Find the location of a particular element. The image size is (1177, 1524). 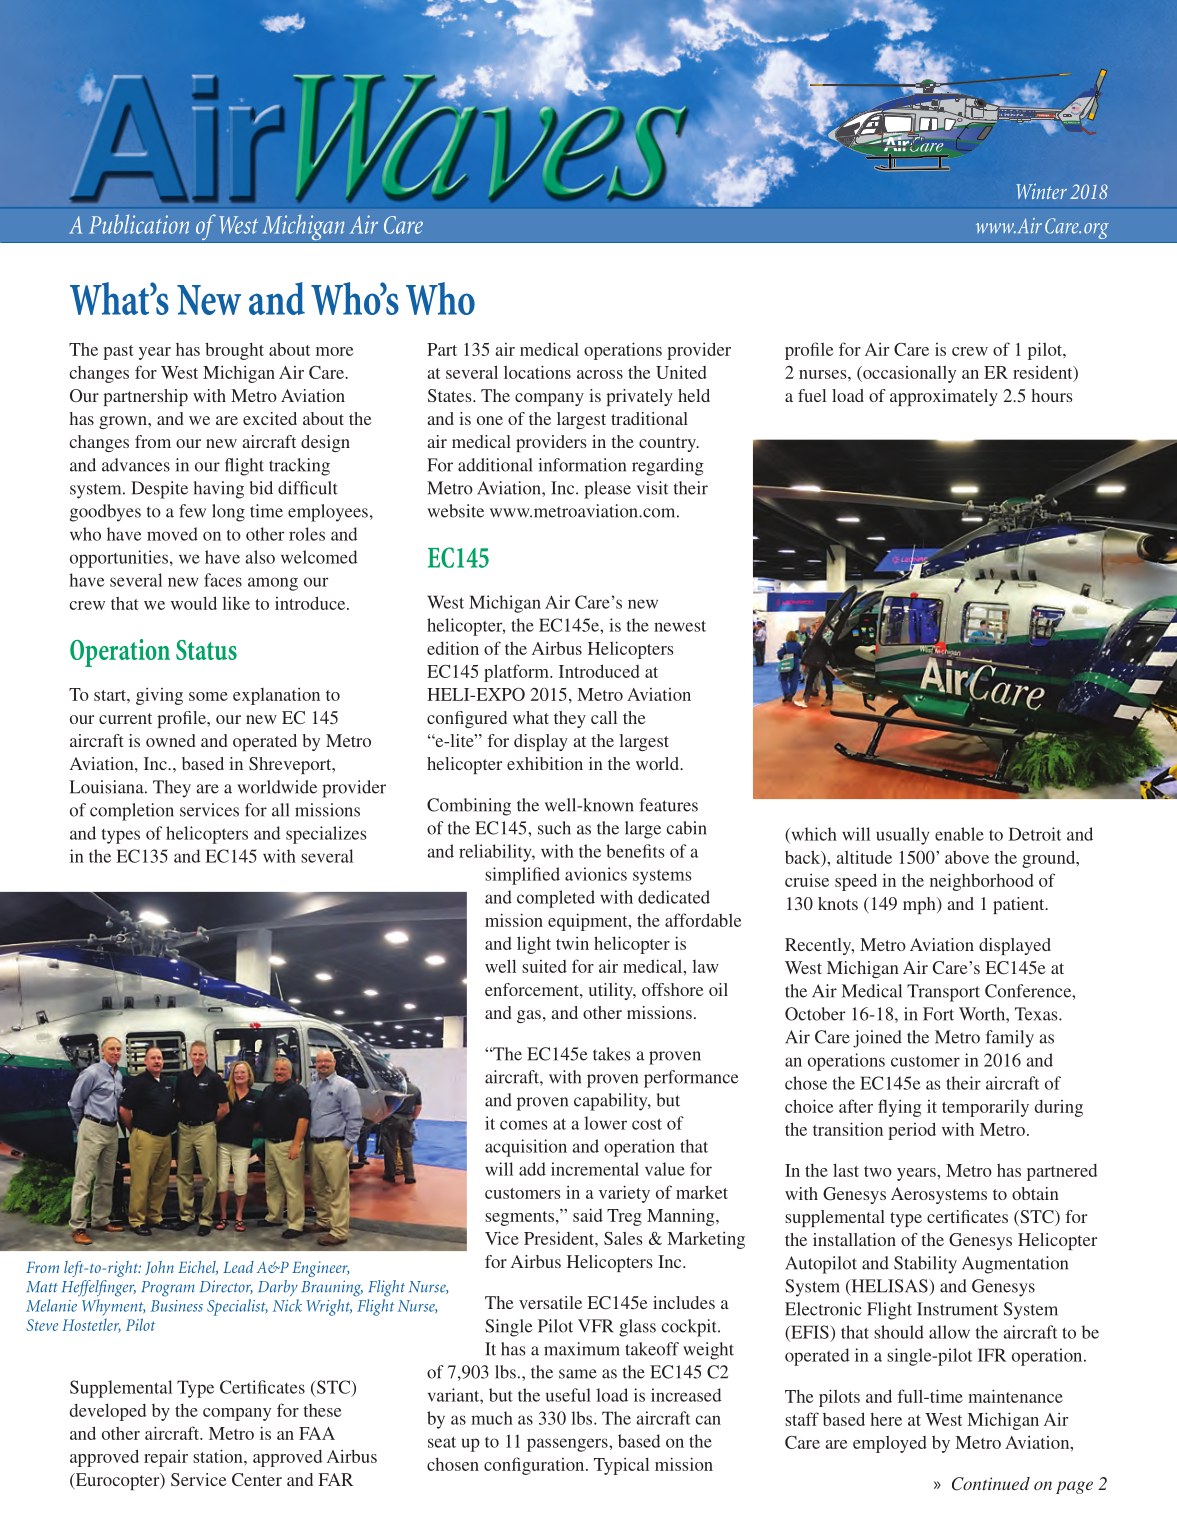

said is located at coordinates (588, 1215).
